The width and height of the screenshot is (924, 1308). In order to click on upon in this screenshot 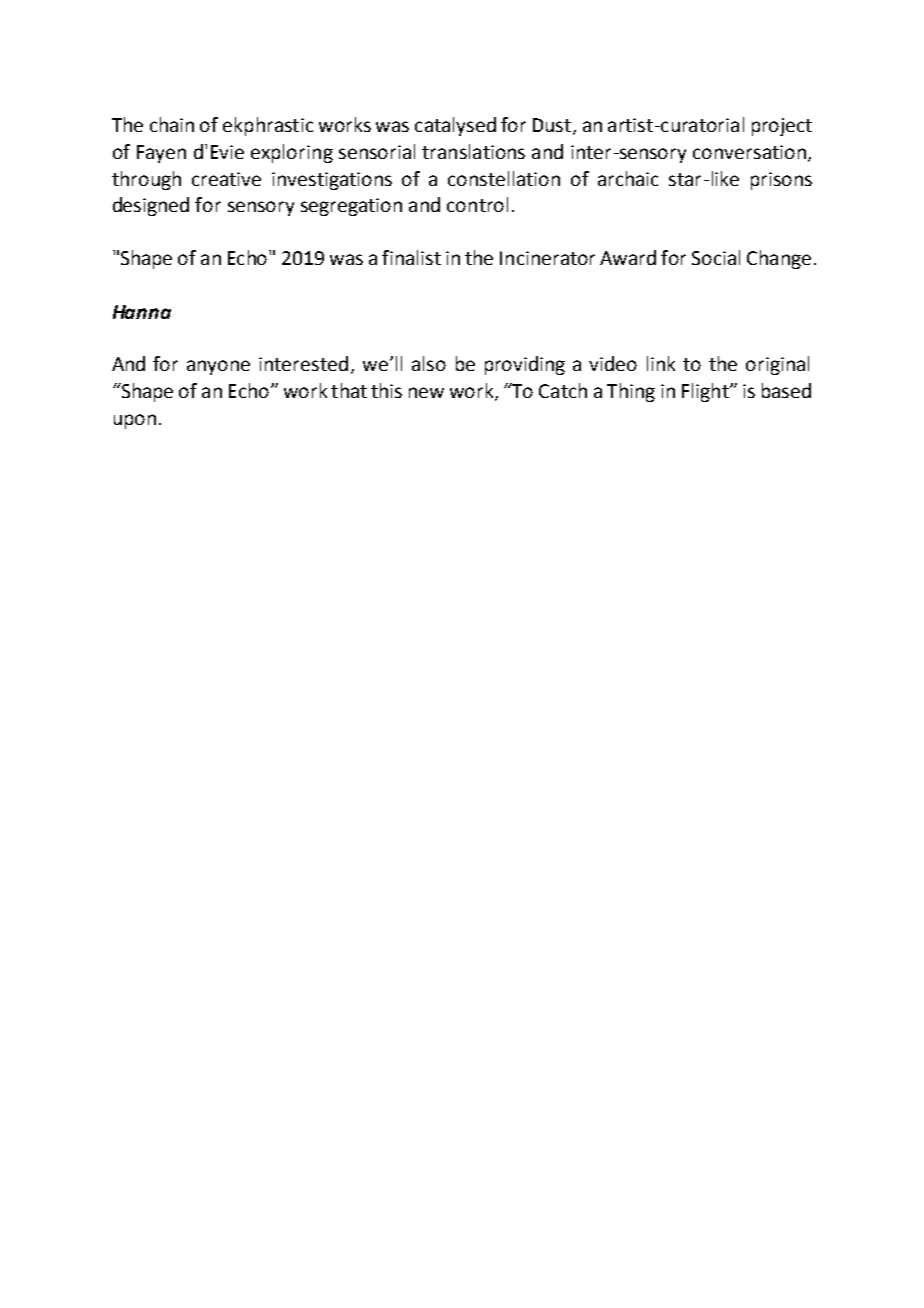, I will do `click(135, 421)`.
